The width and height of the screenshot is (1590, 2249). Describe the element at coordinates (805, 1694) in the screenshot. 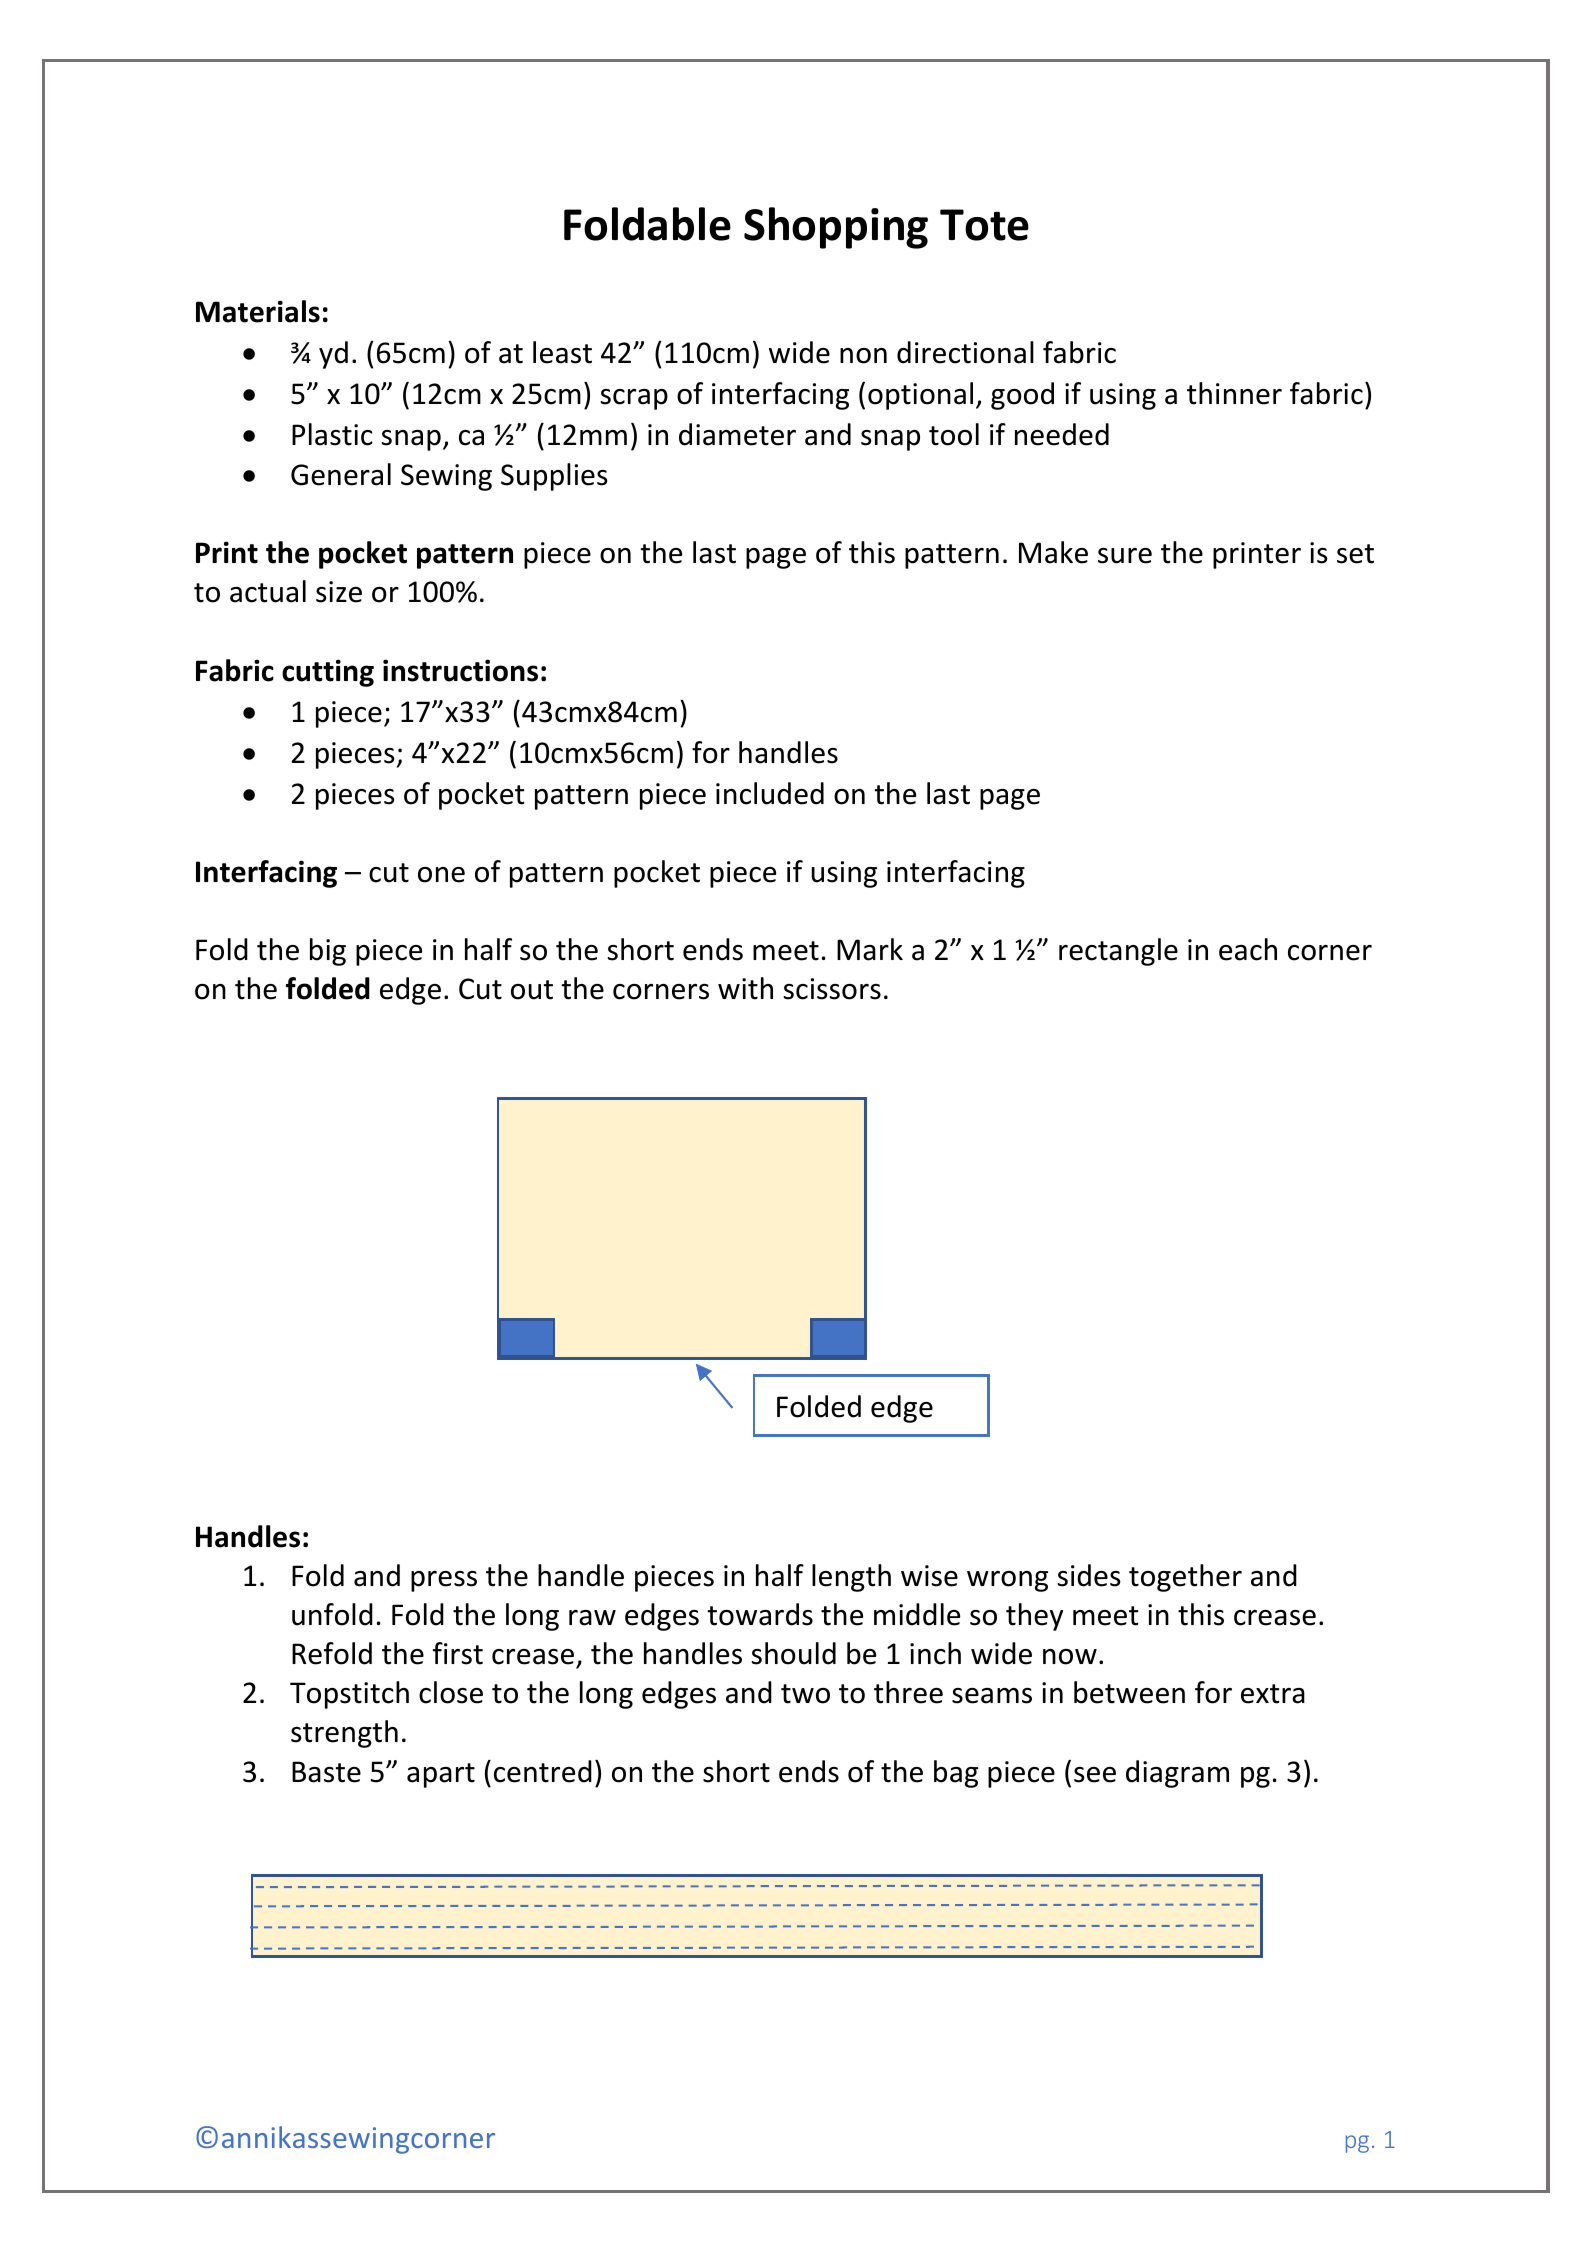

I see `two` at that location.
